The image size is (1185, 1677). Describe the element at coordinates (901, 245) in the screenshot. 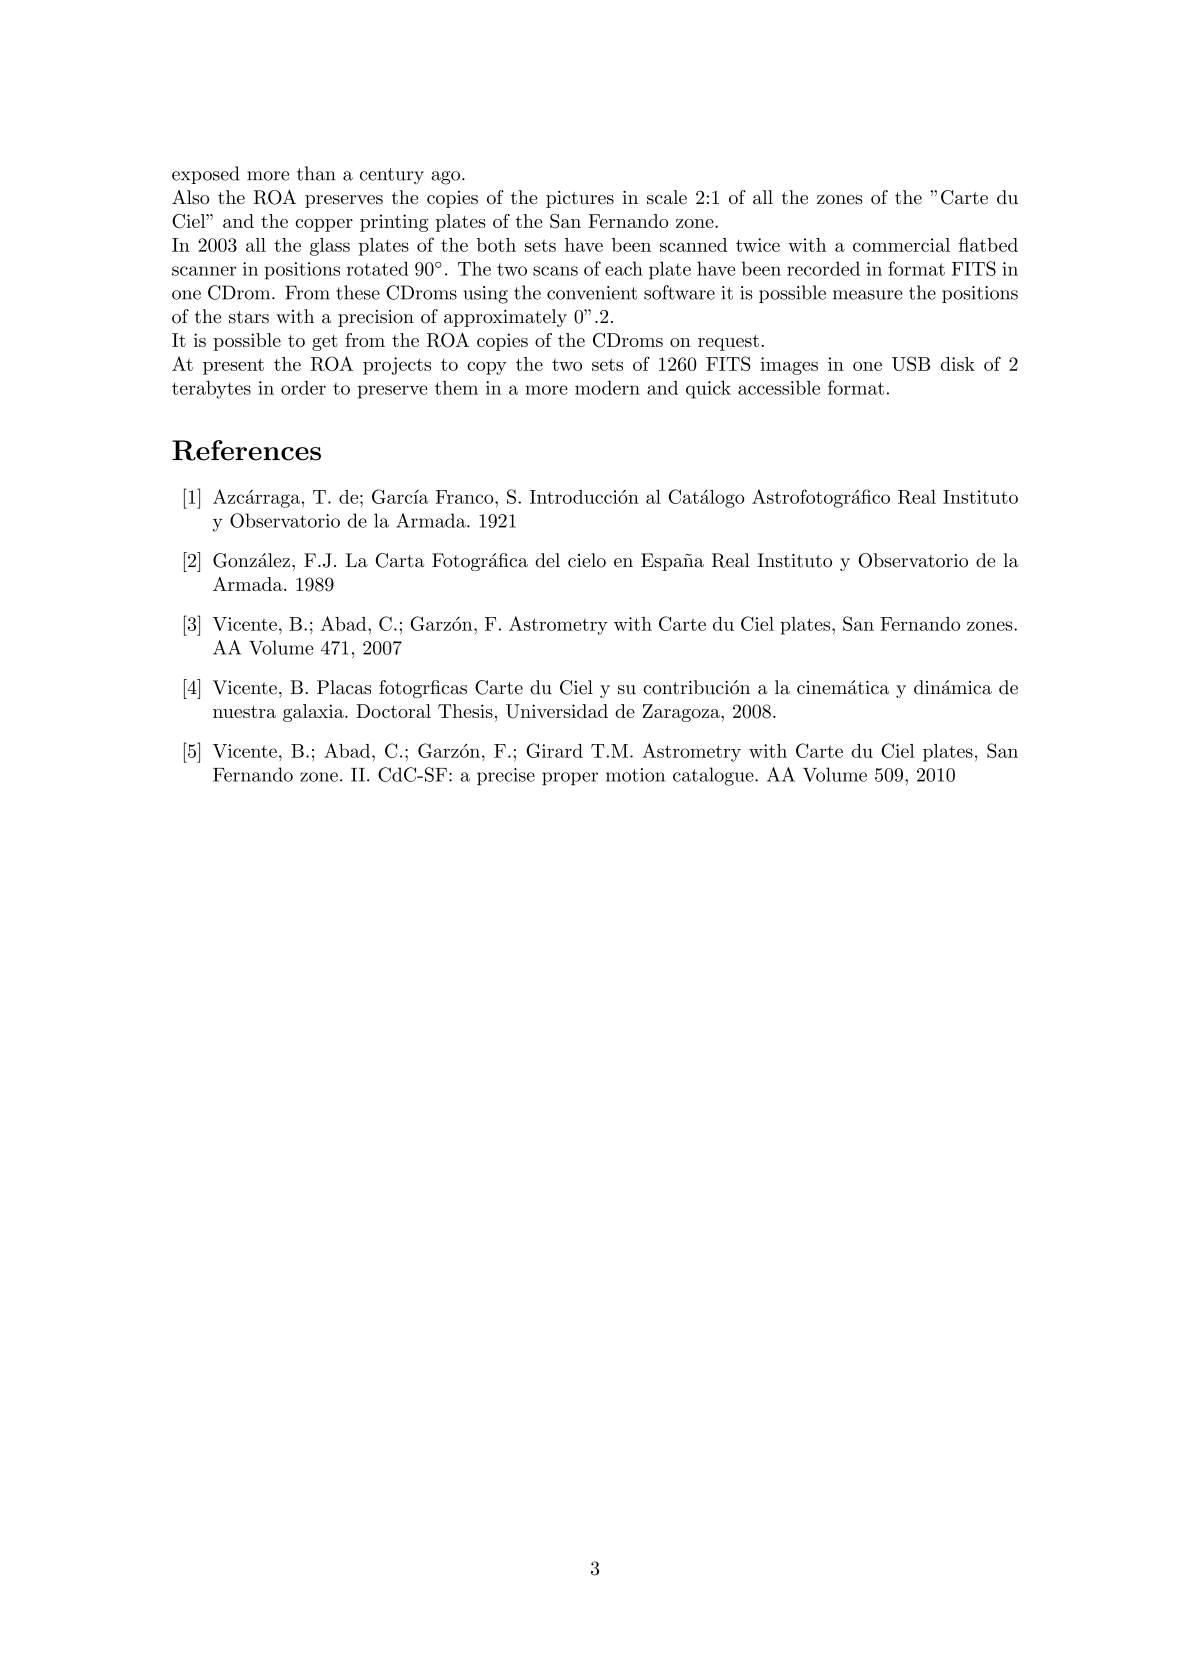

I see `commercial` at that location.
